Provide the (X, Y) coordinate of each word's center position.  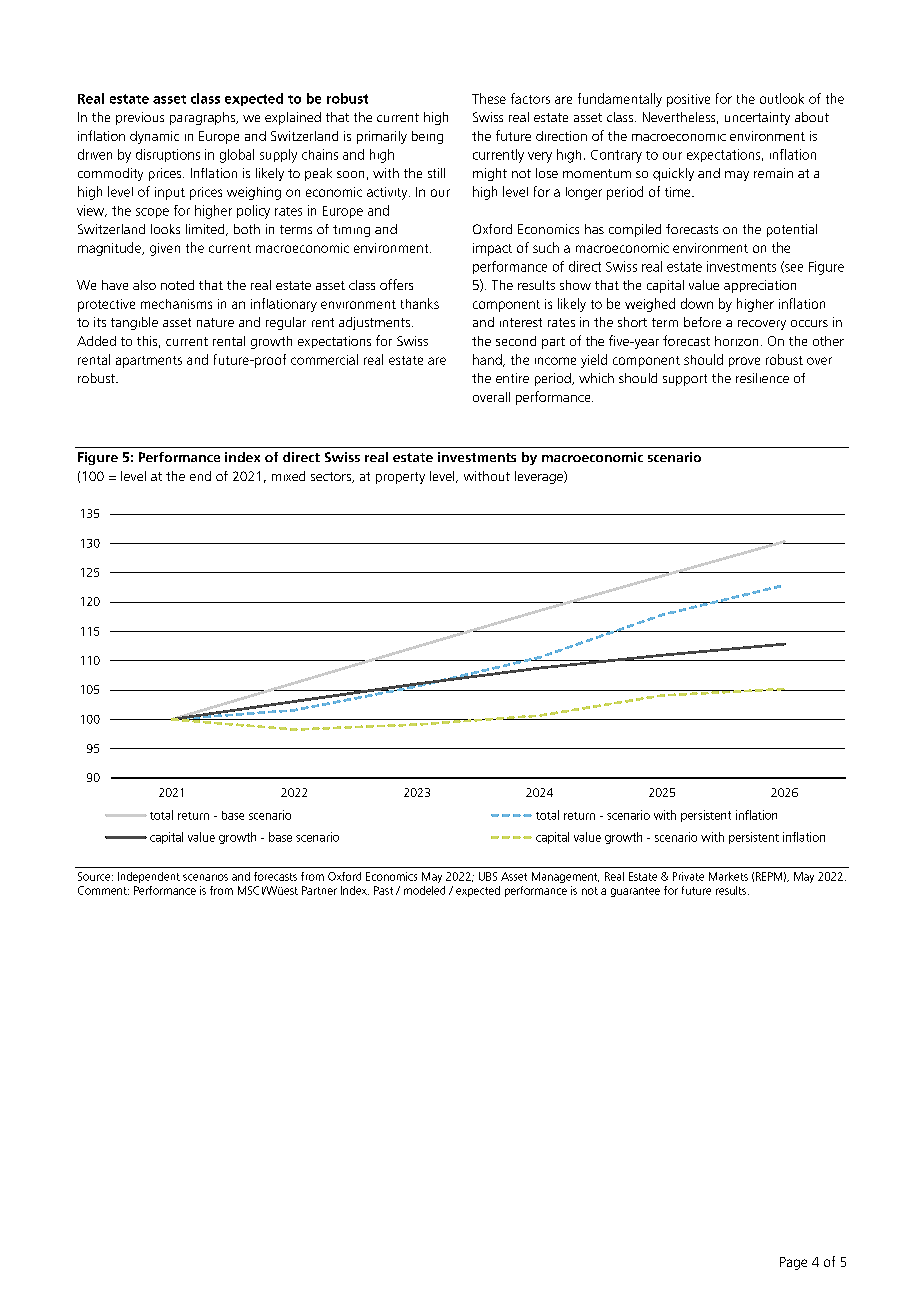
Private (688, 876)
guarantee (635, 892)
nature (215, 322)
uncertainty (757, 118)
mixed (288, 476)
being (427, 137)
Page (793, 1263)
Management (565, 877)
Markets (728, 876)
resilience (762, 378)
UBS (488, 876)
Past (383, 890)
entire (512, 378)
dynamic (154, 137)
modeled (424, 890)
